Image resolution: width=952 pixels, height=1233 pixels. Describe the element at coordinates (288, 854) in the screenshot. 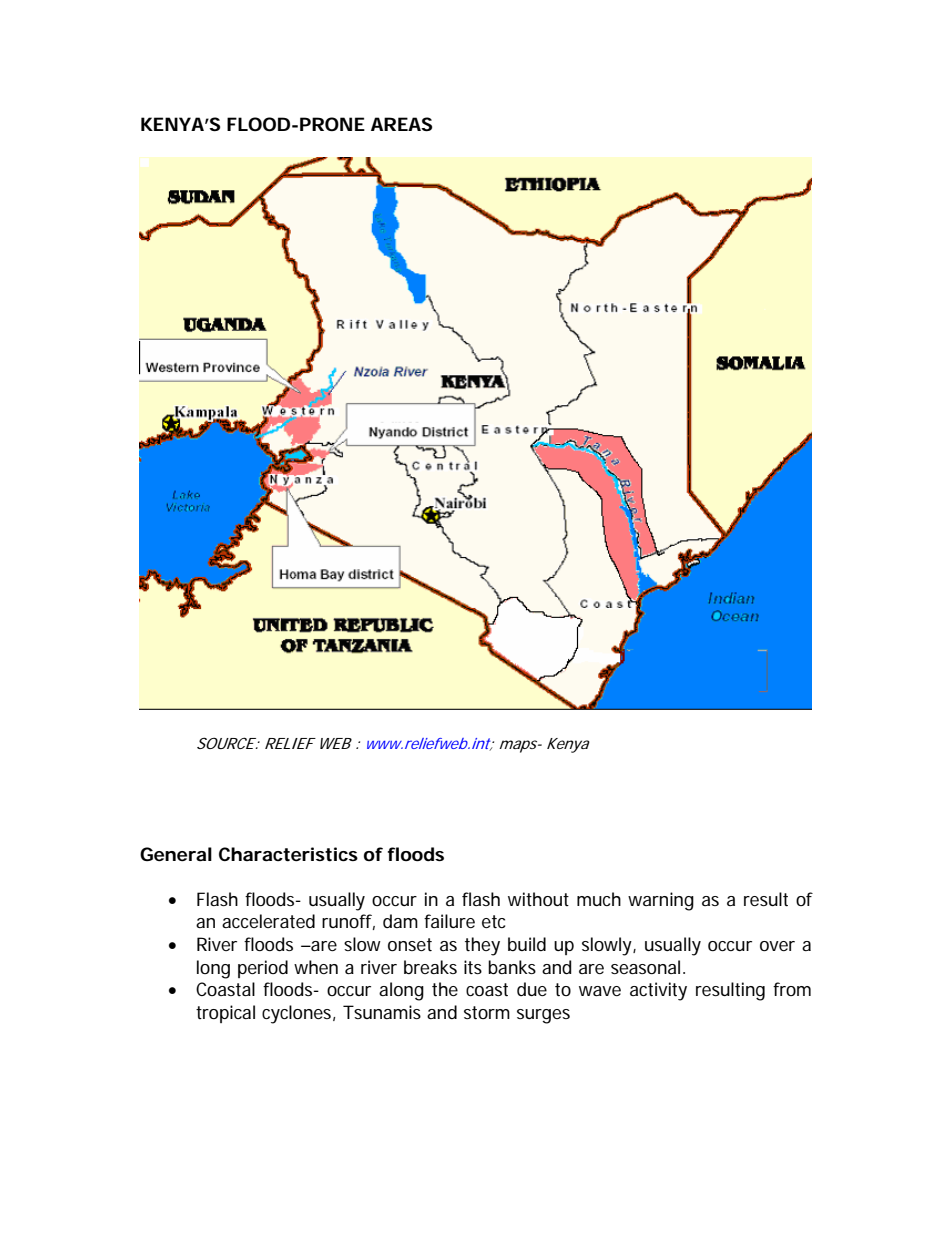

I see `Characteristics` at that location.
